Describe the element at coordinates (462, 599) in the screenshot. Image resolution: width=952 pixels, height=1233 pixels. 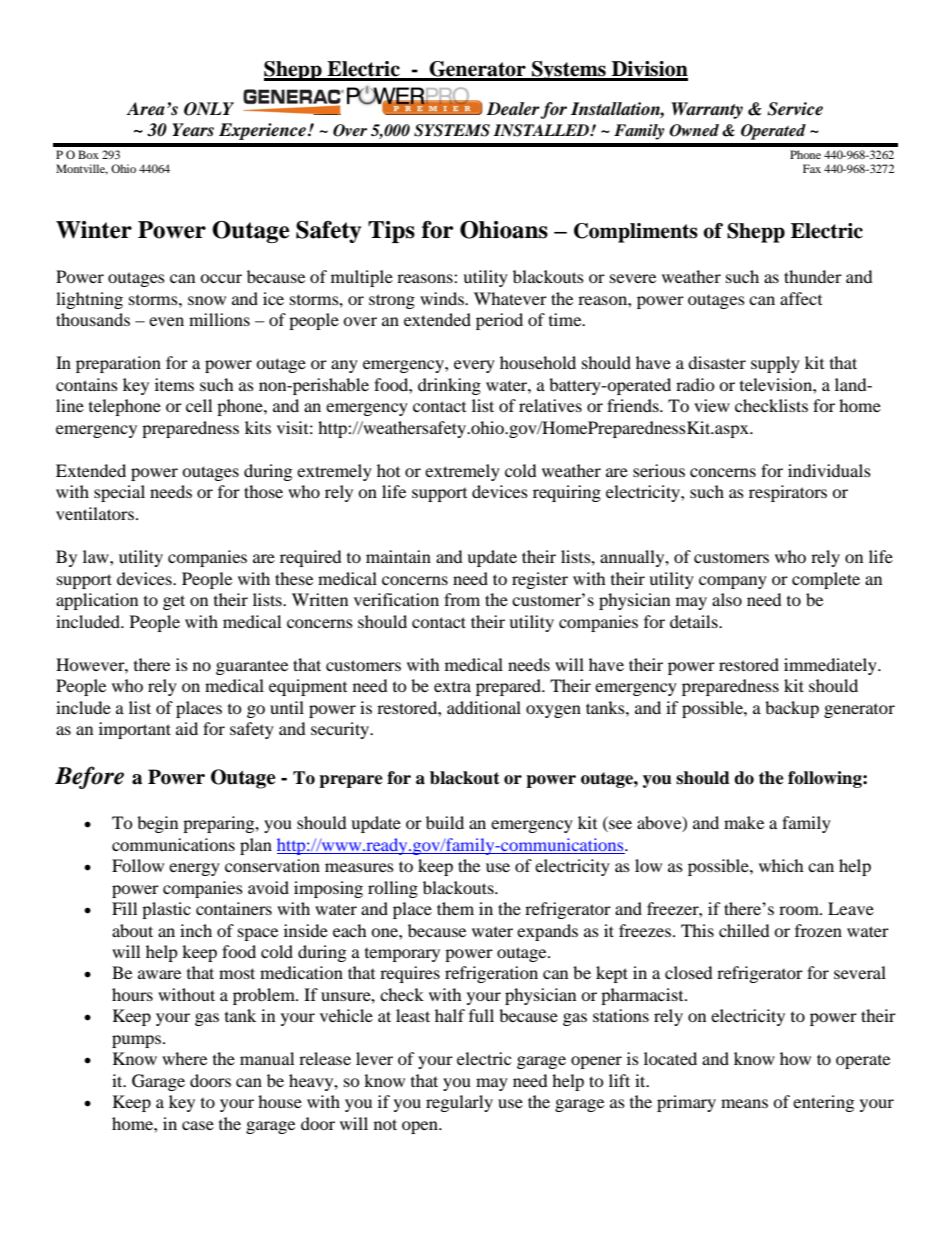
I see `from` at that location.
